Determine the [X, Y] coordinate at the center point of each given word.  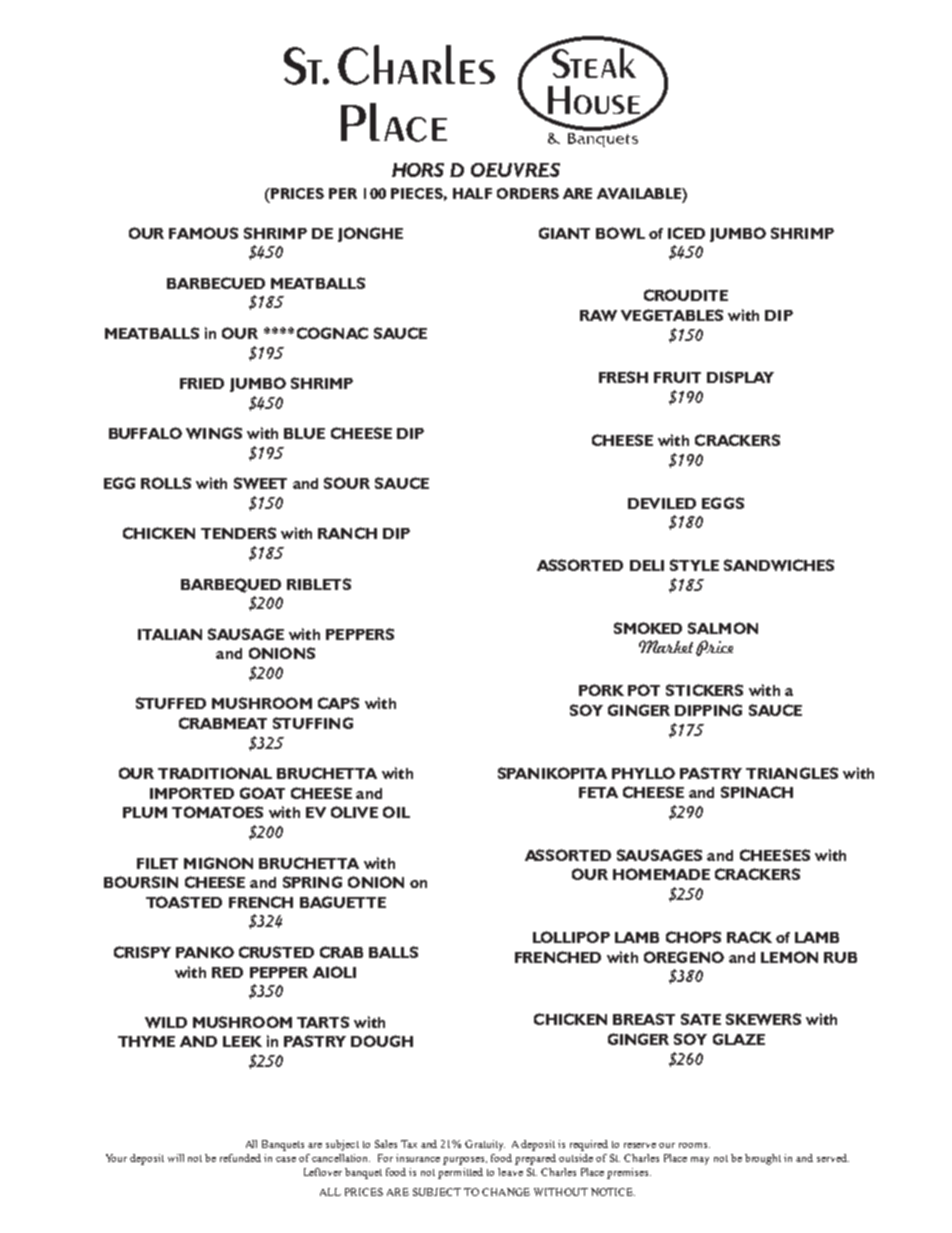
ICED [686, 233]
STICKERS [704, 690]
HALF [472, 193]
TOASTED [184, 902]
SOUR [347, 483]
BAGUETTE [343, 902]
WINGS [214, 433]
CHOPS [693, 937]
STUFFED [171, 703]
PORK [601, 690]
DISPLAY [740, 377]
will [176, 1158]
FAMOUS [203, 233]
